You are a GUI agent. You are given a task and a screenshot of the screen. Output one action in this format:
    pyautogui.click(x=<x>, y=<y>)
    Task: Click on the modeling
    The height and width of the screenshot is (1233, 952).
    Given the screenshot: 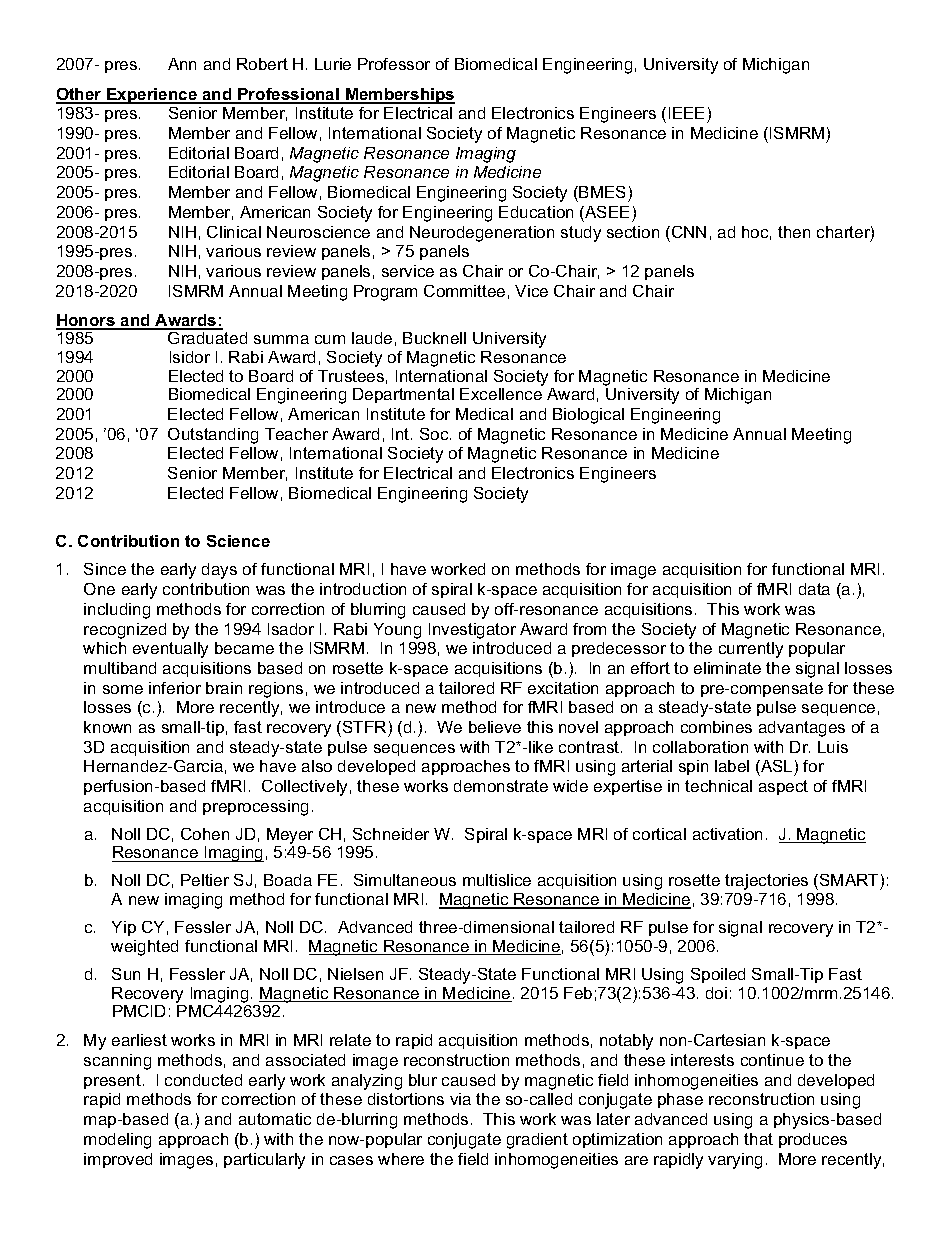 What is the action you would take?
    pyautogui.click(x=117, y=1141)
